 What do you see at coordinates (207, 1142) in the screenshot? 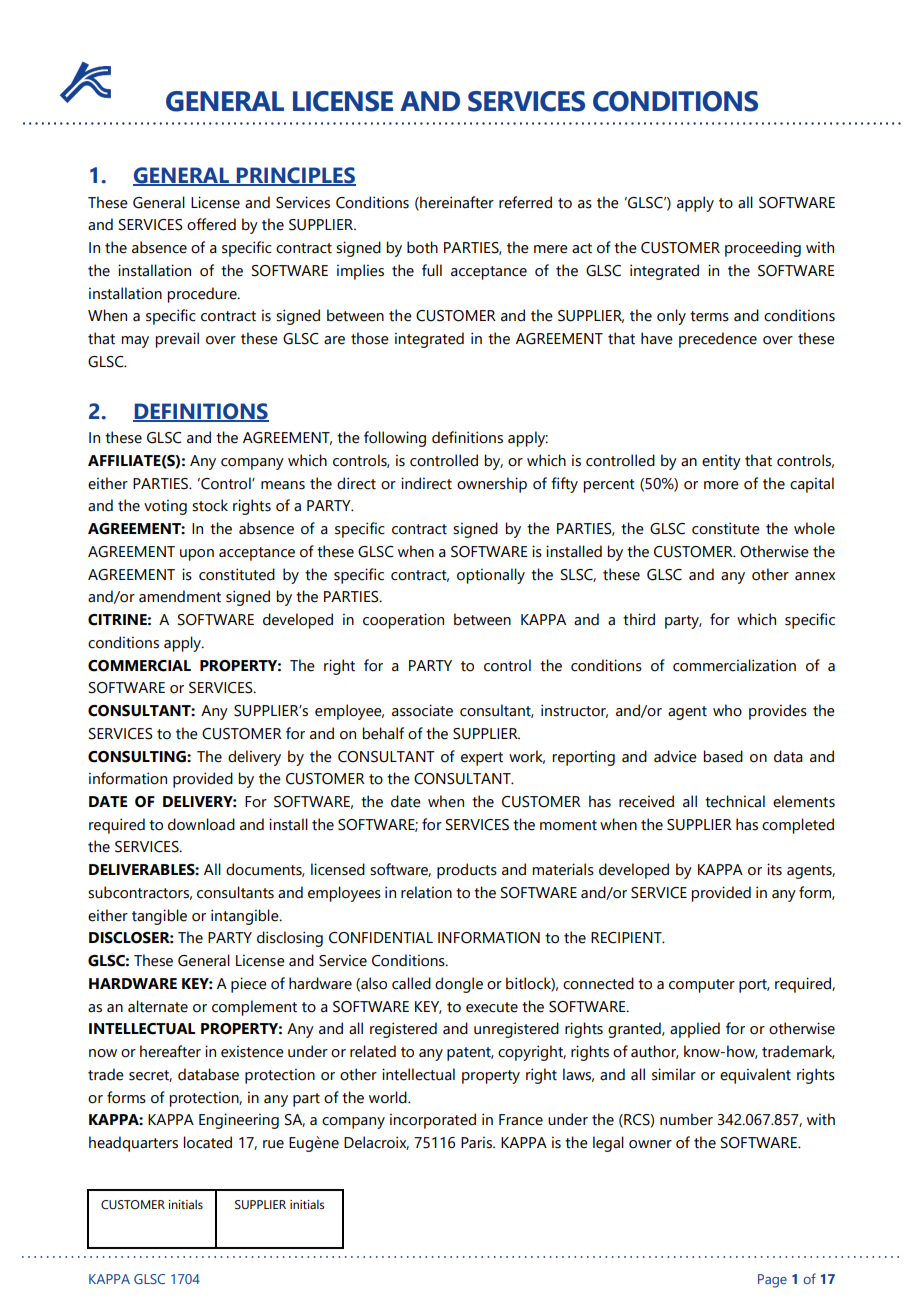
I see `located` at bounding box center [207, 1142].
